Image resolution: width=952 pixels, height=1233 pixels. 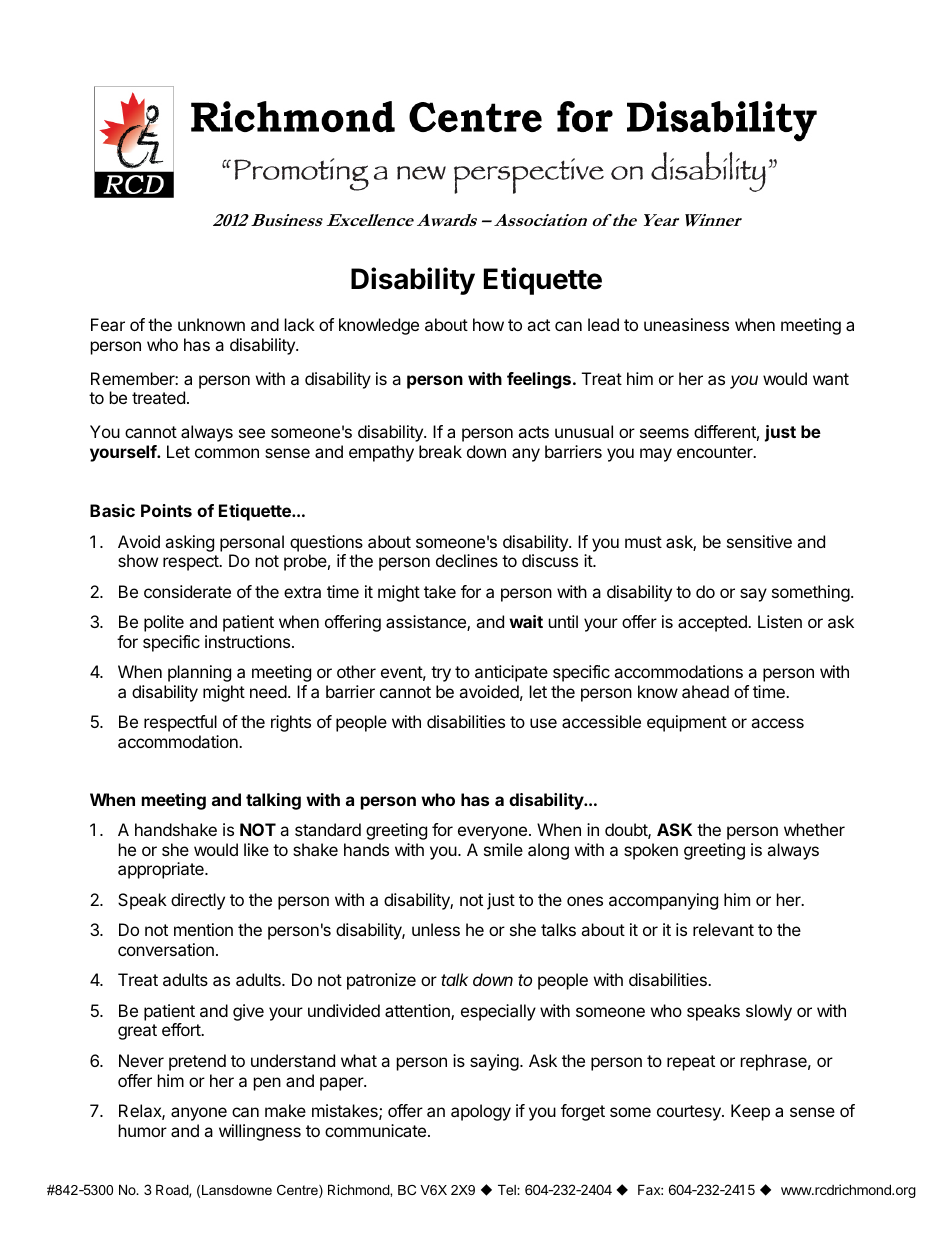 I want to click on feelings, so click(x=539, y=380).
